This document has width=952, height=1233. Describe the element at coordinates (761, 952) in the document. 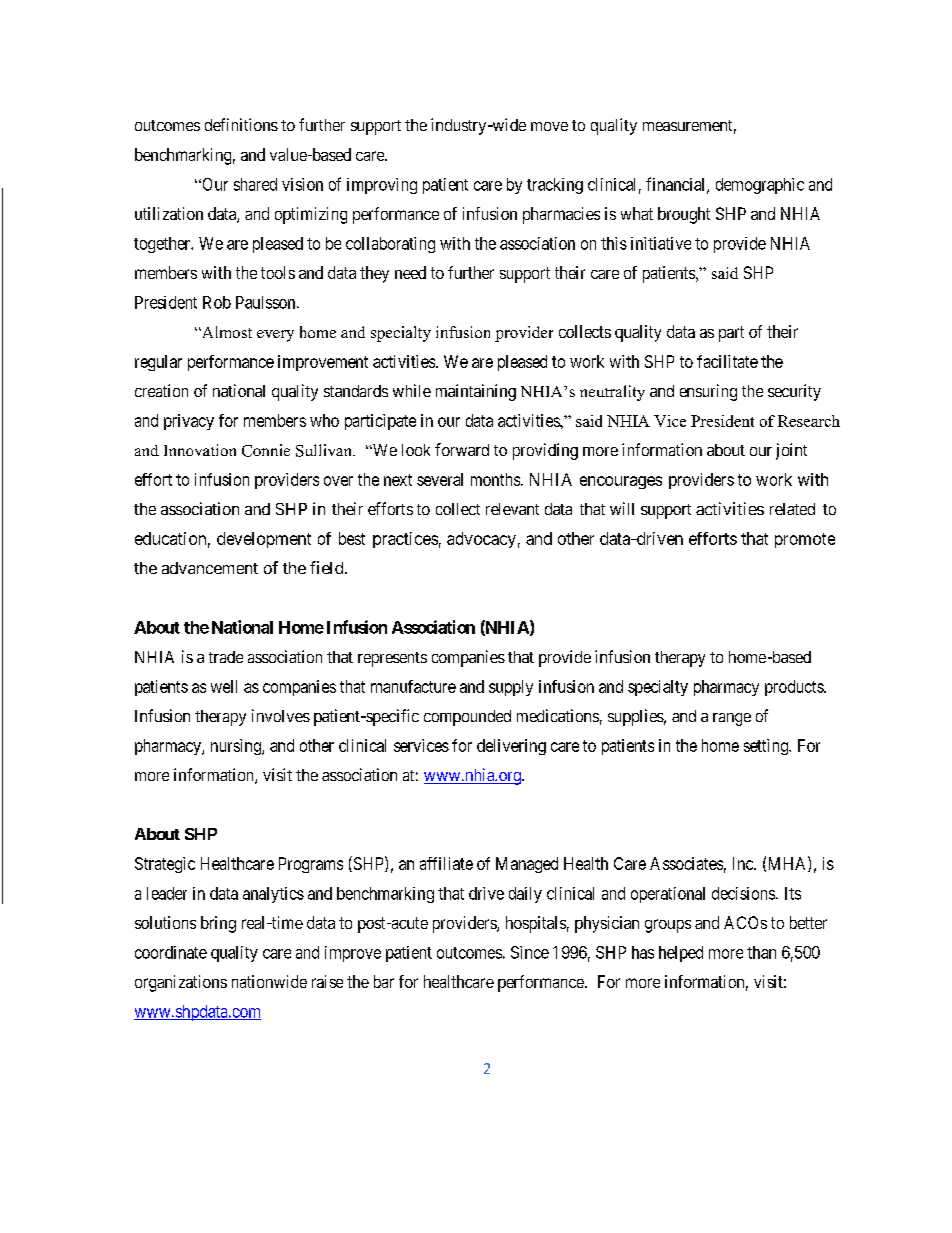

I see `than` at that location.
